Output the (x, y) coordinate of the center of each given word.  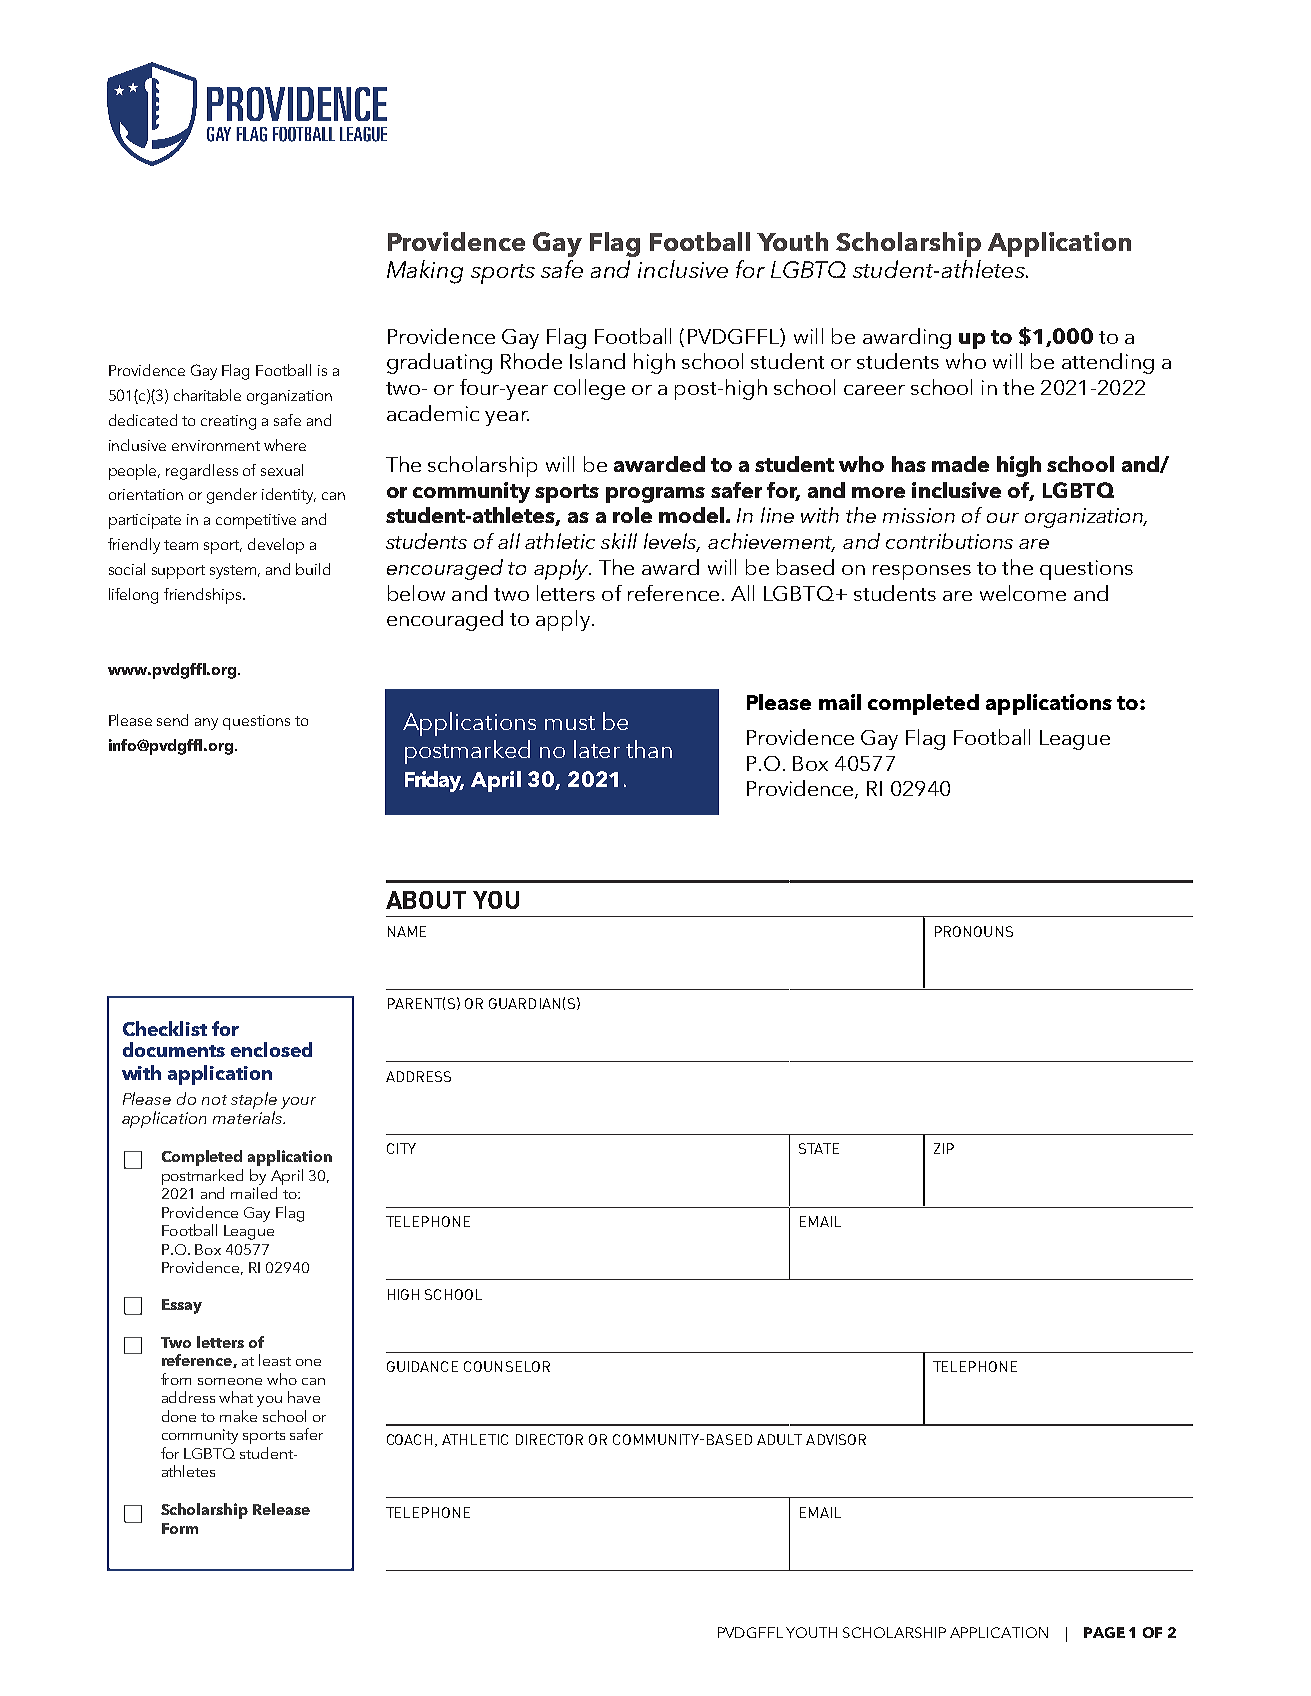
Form (180, 1528)
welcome (1023, 593)
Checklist (165, 1028)
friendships (202, 596)
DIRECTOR (549, 1439)
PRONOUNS (974, 931)
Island (597, 361)
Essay (182, 1306)
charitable (207, 395)
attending (1108, 363)
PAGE (1104, 1632)
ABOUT (426, 900)
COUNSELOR (507, 1366)
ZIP (944, 1148)
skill (619, 541)
